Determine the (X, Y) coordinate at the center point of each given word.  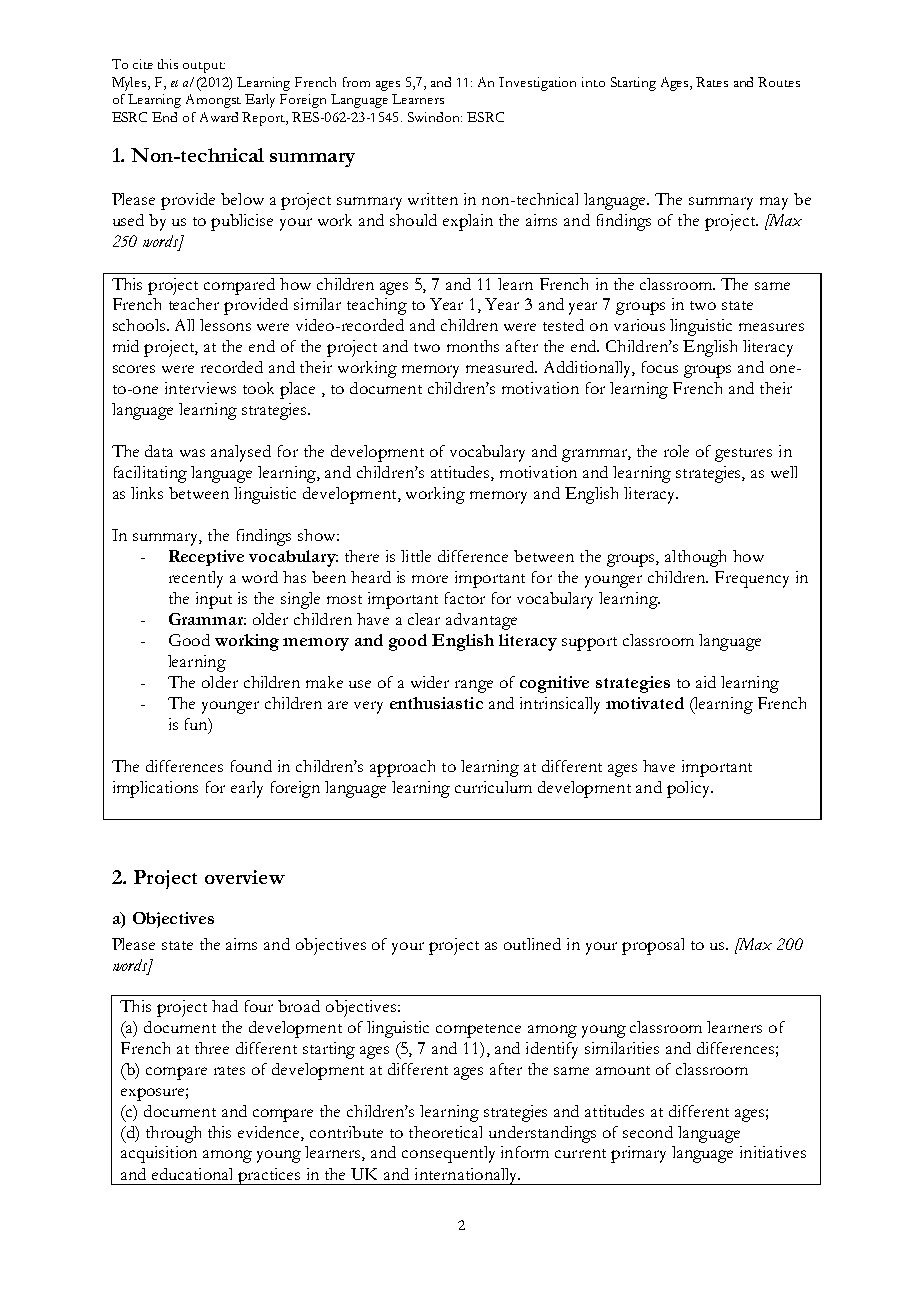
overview (245, 877)
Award (219, 117)
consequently (448, 1154)
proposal (653, 946)
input (214, 600)
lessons (225, 325)
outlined (532, 944)
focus (660, 367)
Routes (779, 82)
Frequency (752, 579)
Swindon (435, 117)
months (473, 346)
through (173, 1134)
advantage (481, 621)
